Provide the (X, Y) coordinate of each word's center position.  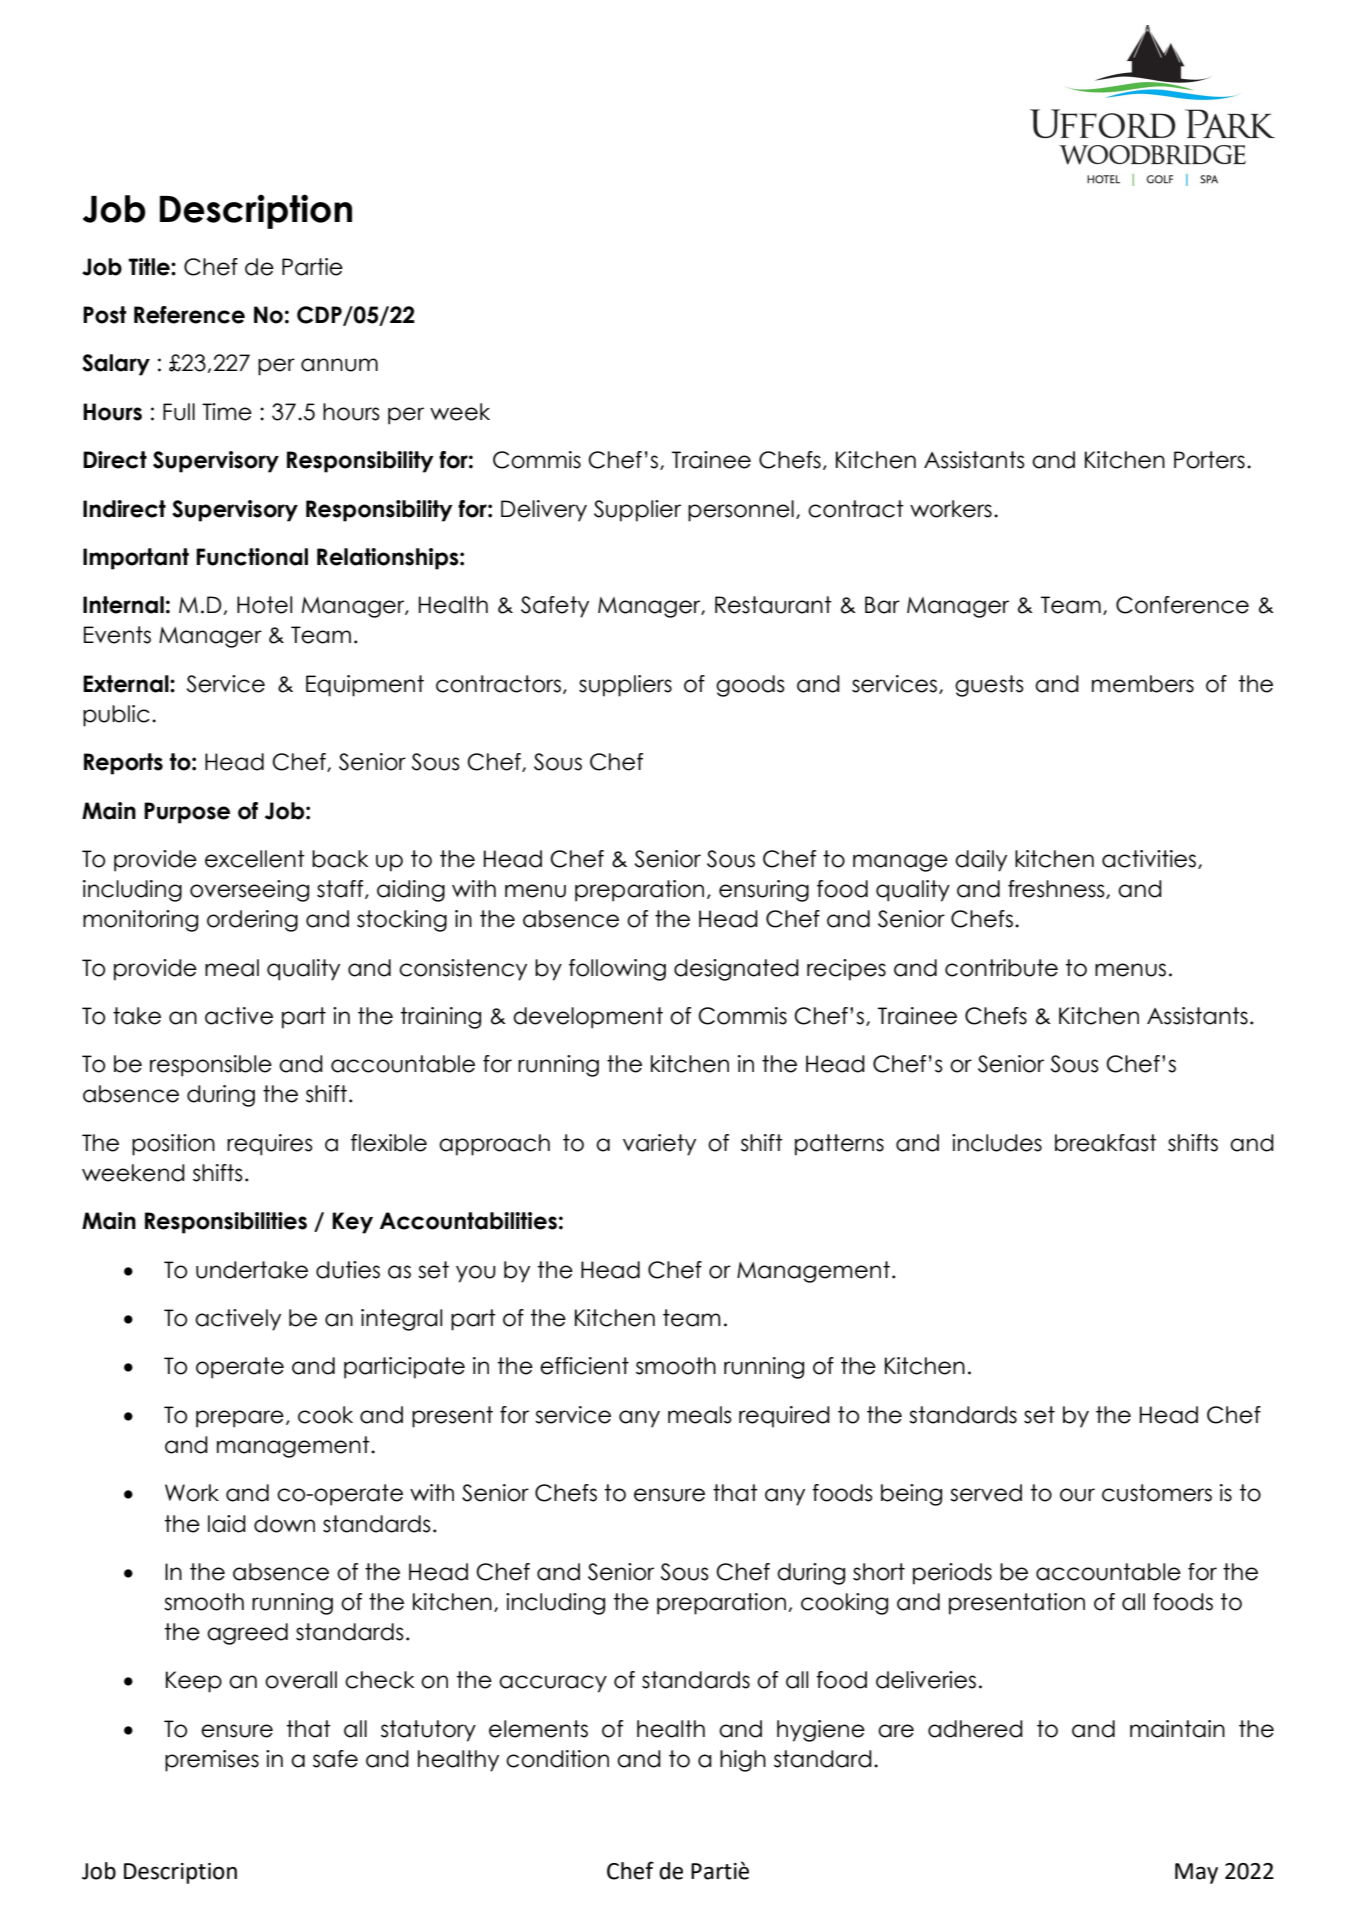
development (588, 1018)
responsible (211, 1066)
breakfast (1106, 1143)
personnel (741, 511)
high (743, 1761)
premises (212, 1761)
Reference (189, 315)
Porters (1209, 460)
